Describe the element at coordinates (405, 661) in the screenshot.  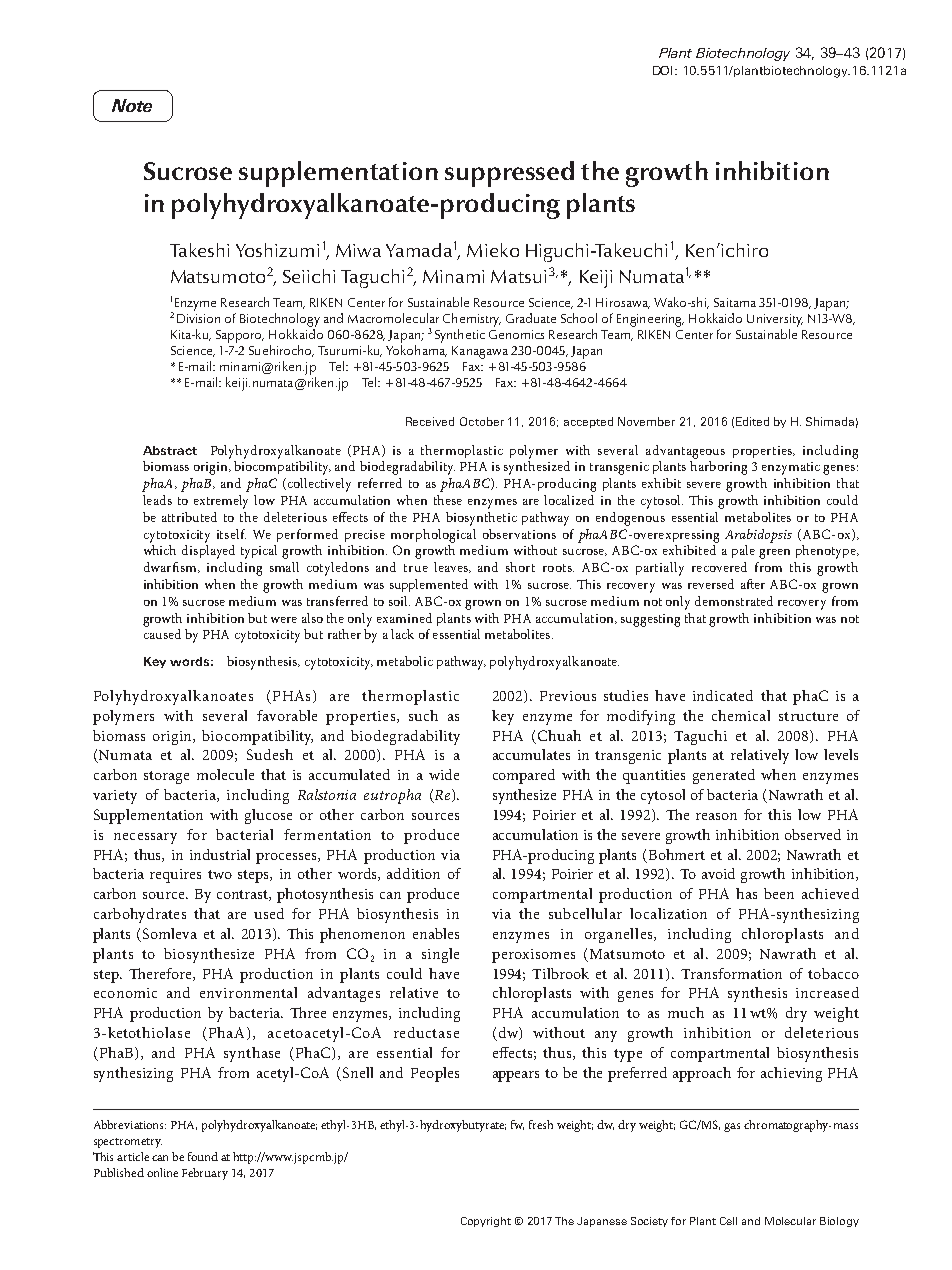
I see `metabolic` at that location.
